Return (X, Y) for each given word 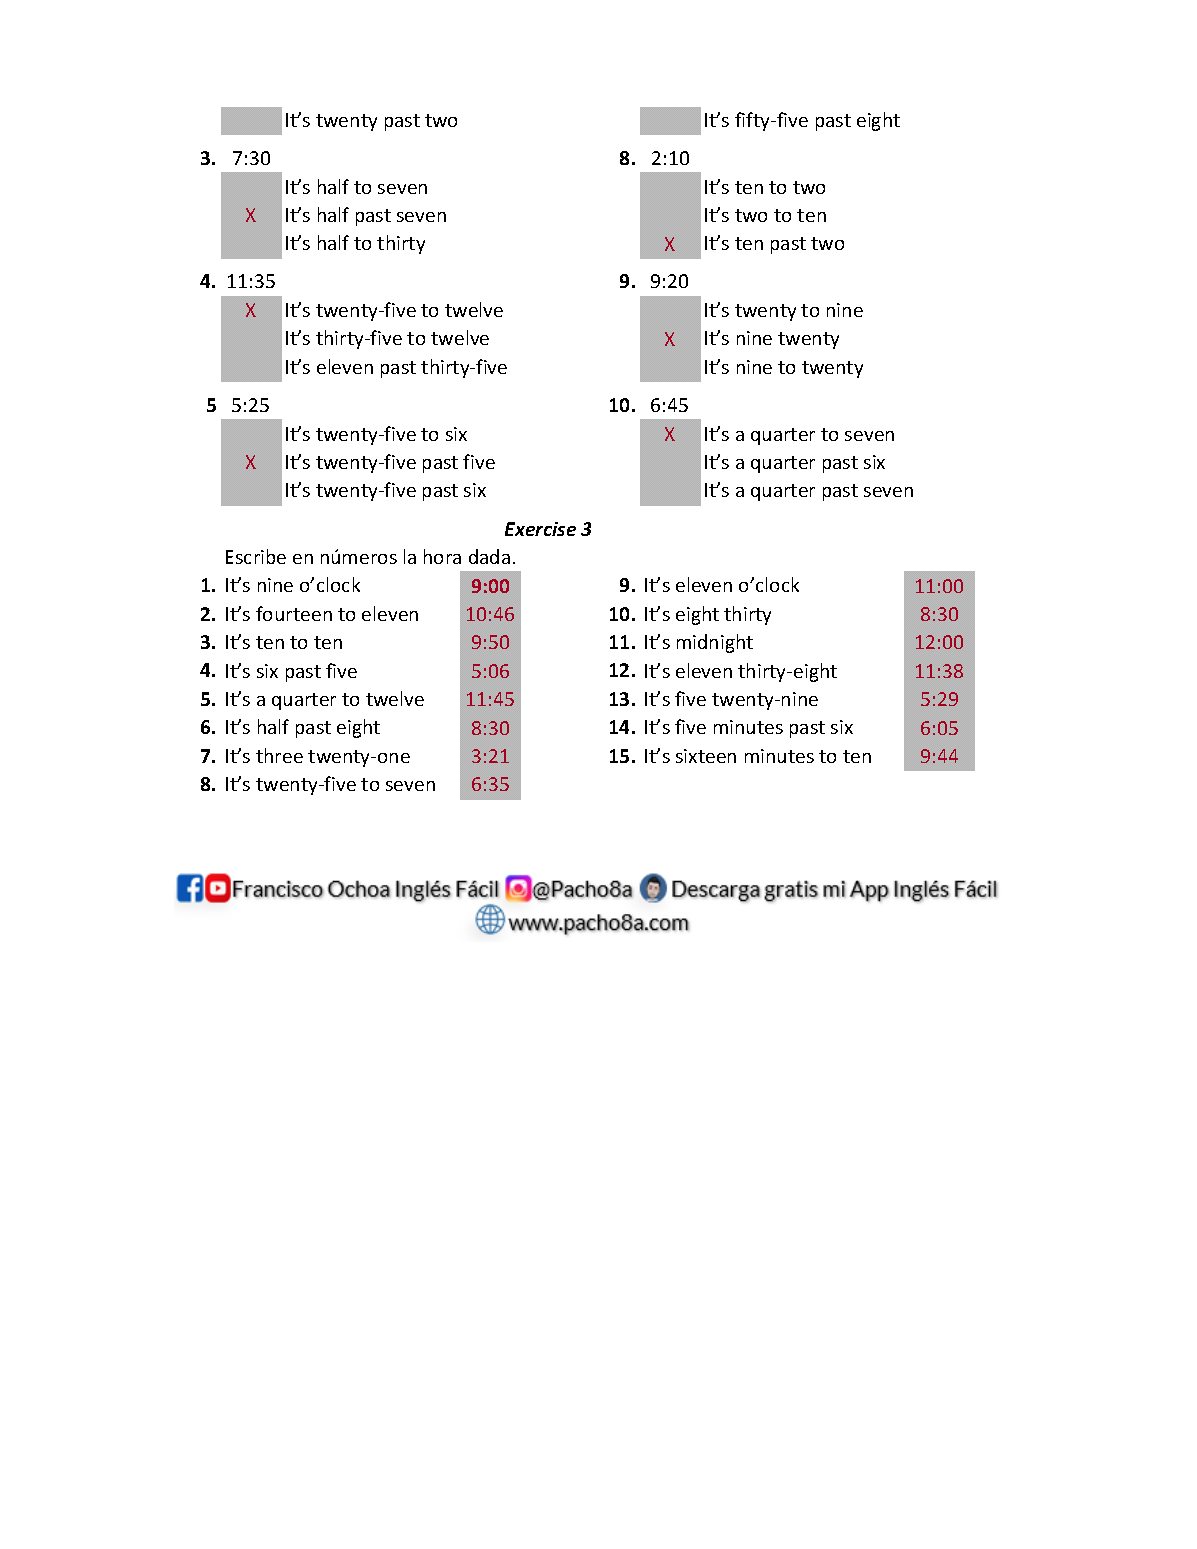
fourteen (294, 613)
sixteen (706, 756)
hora (442, 556)
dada (489, 556)
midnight (715, 643)
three (279, 755)
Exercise (540, 529)
